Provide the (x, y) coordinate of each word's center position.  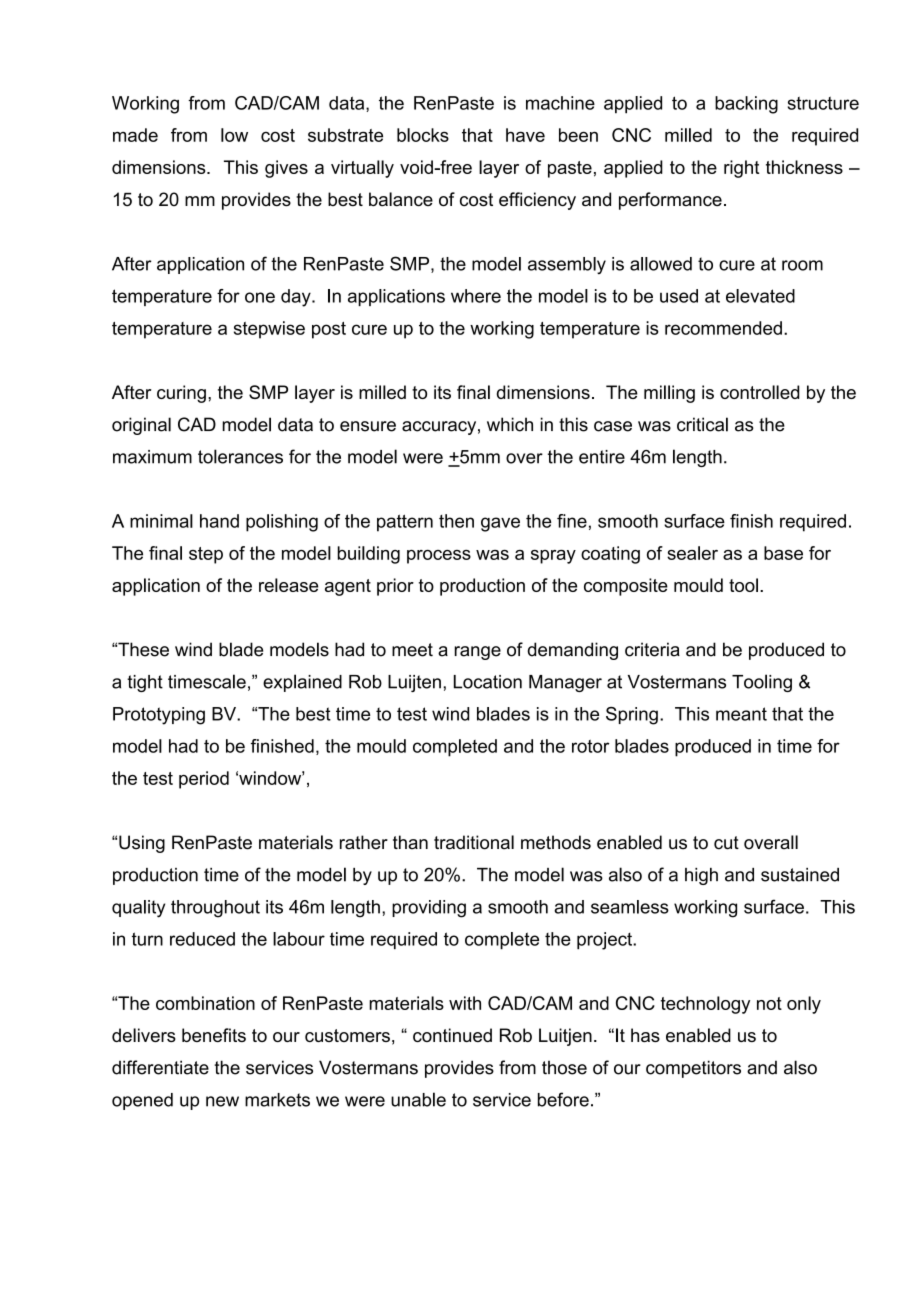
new (222, 1101)
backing (746, 105)
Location (488, 682)
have (525, 135)
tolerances (240, 456)
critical (702, 424)
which (510, 424)
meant (741, 714)
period (204, 780)
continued (452, 1035)
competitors (693, 1069)
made (135, 135)
